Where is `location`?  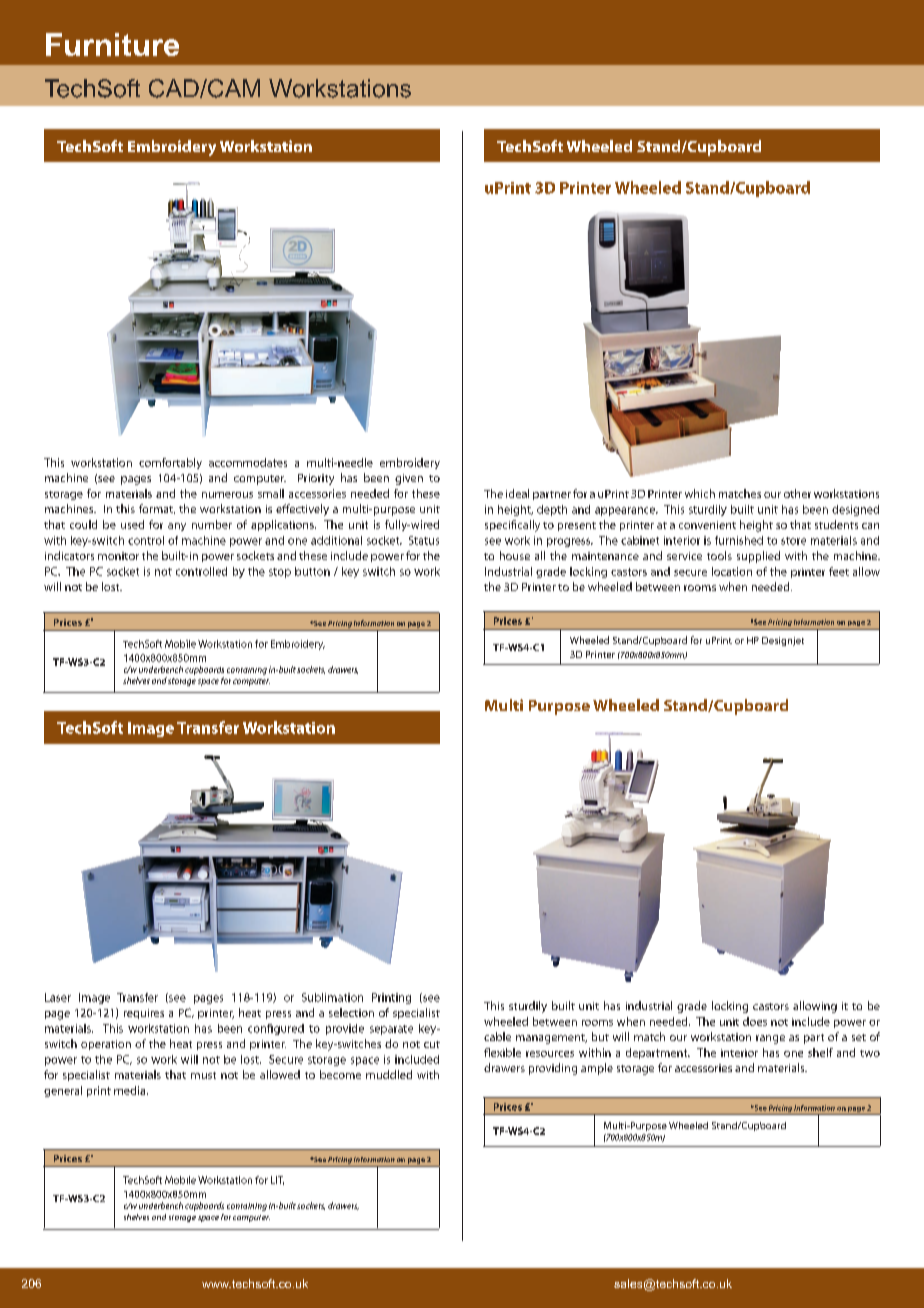
location is located at coordinates (732, 571).
